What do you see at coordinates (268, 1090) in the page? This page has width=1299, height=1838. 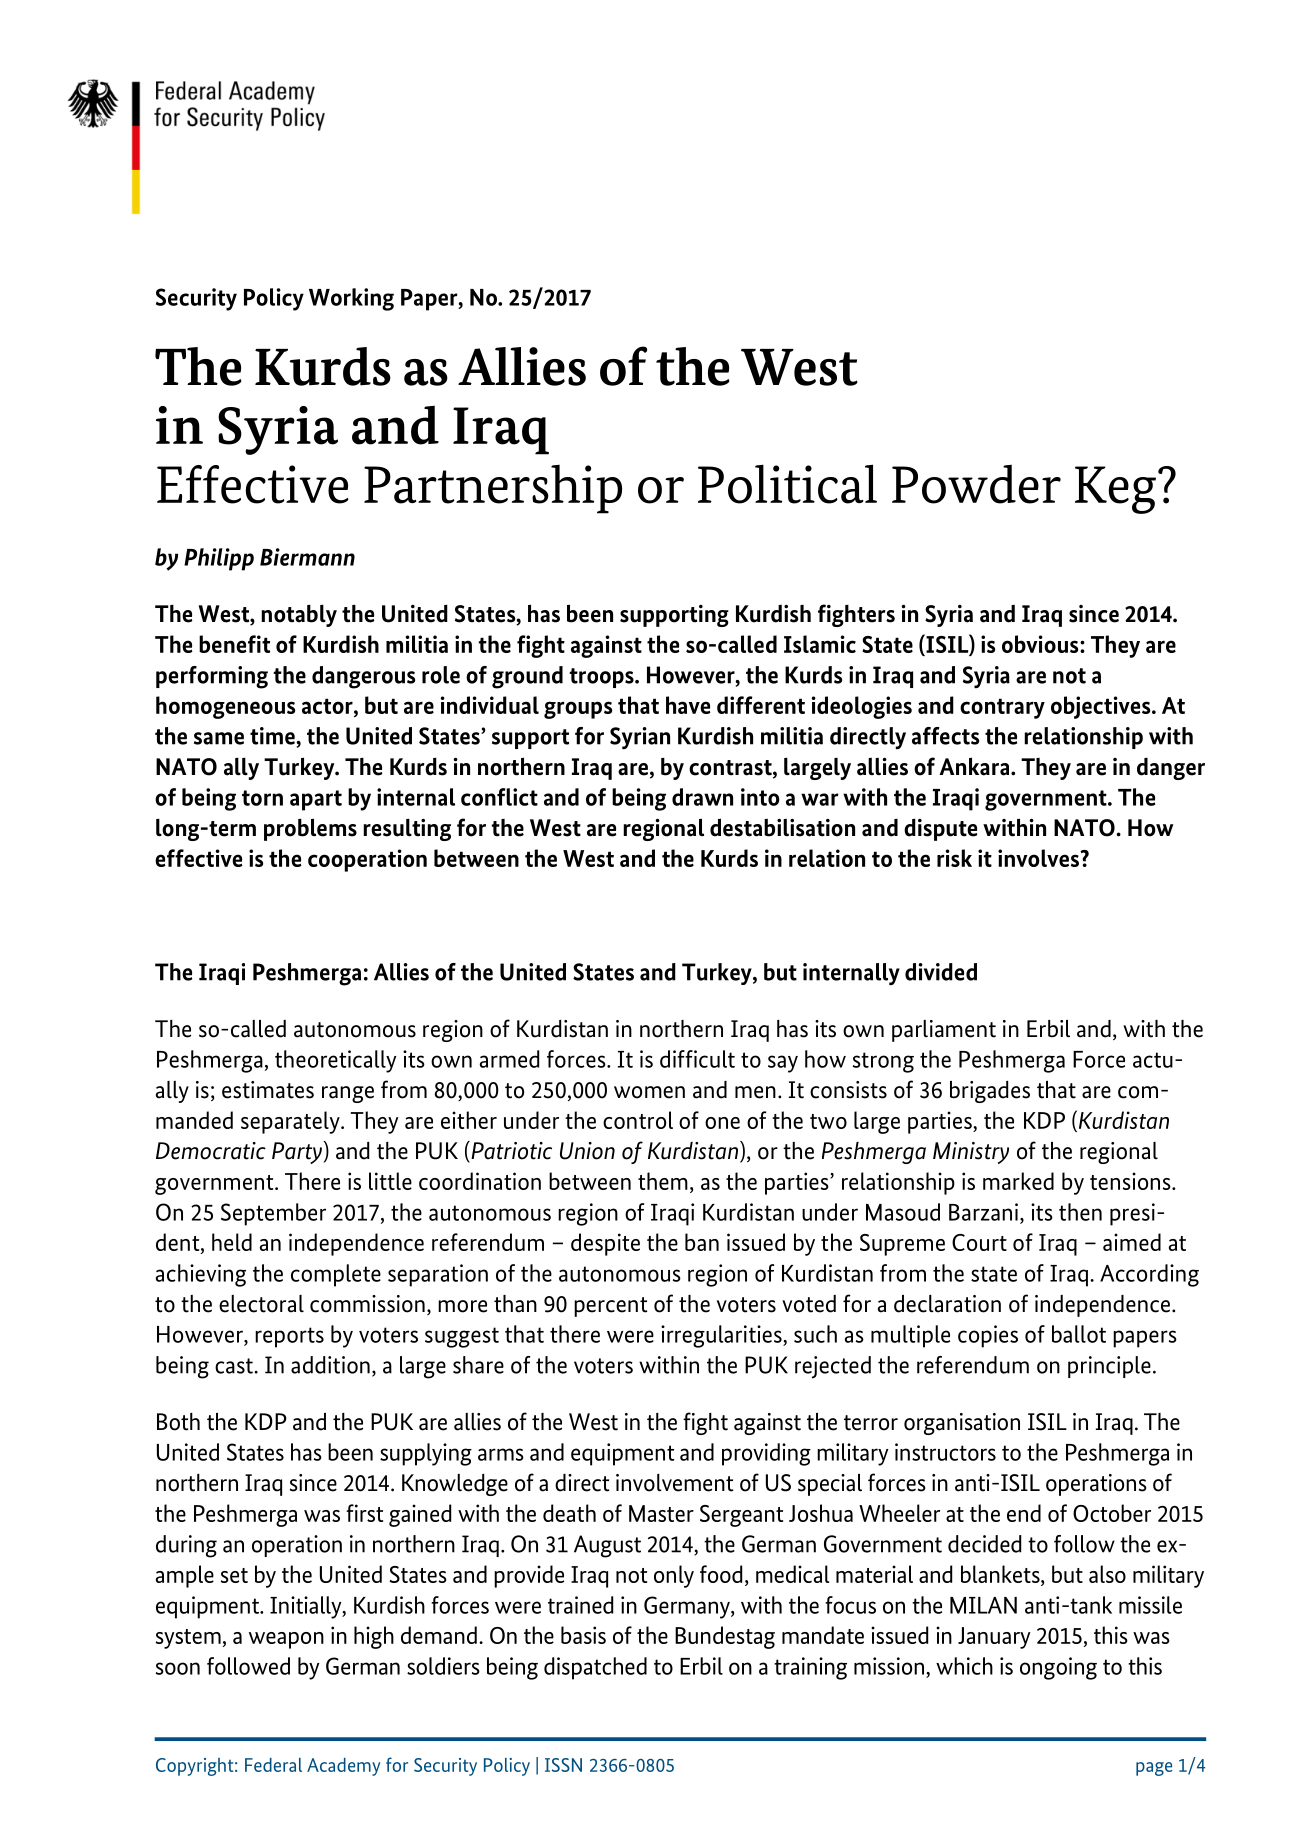 I see `estimates` at bounding box center [268, 1090].
